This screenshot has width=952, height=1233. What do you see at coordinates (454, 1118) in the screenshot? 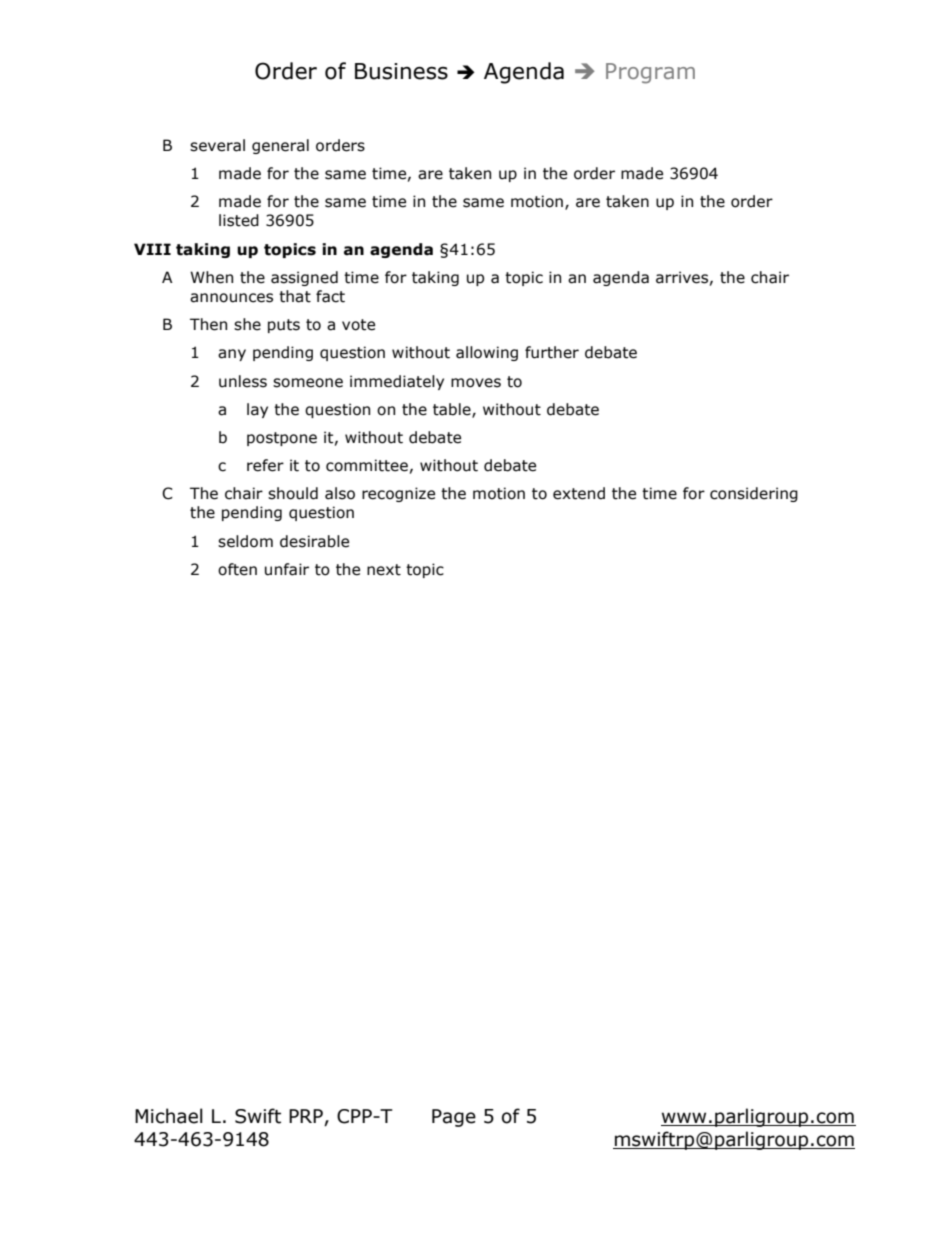
I see `Page` at bounding box center [454, 1118].
